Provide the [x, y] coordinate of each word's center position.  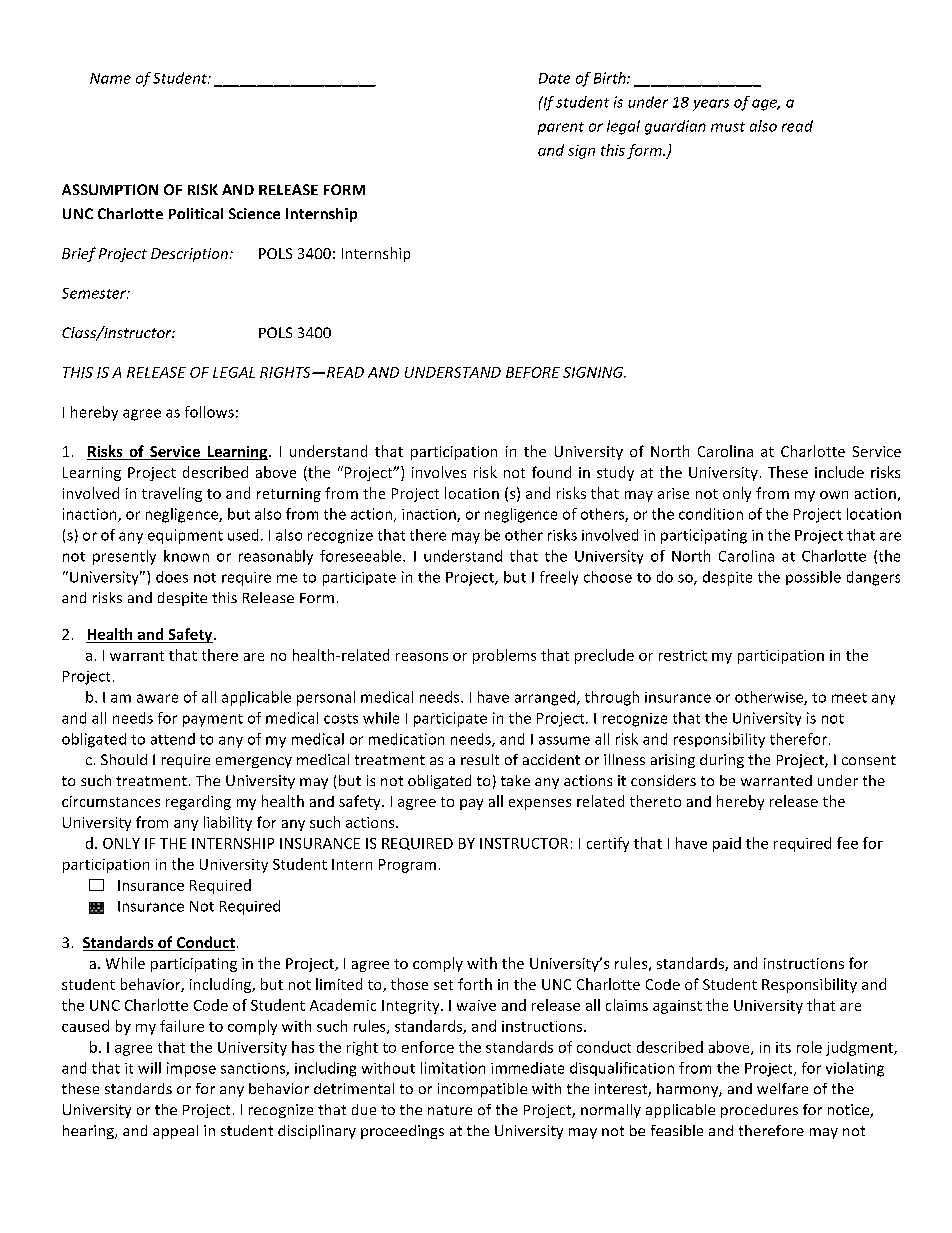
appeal [175, 1132]
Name [110, 78]
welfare [782, 1088]
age [766, 105]
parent [561, 128]
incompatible [482, 1090]
